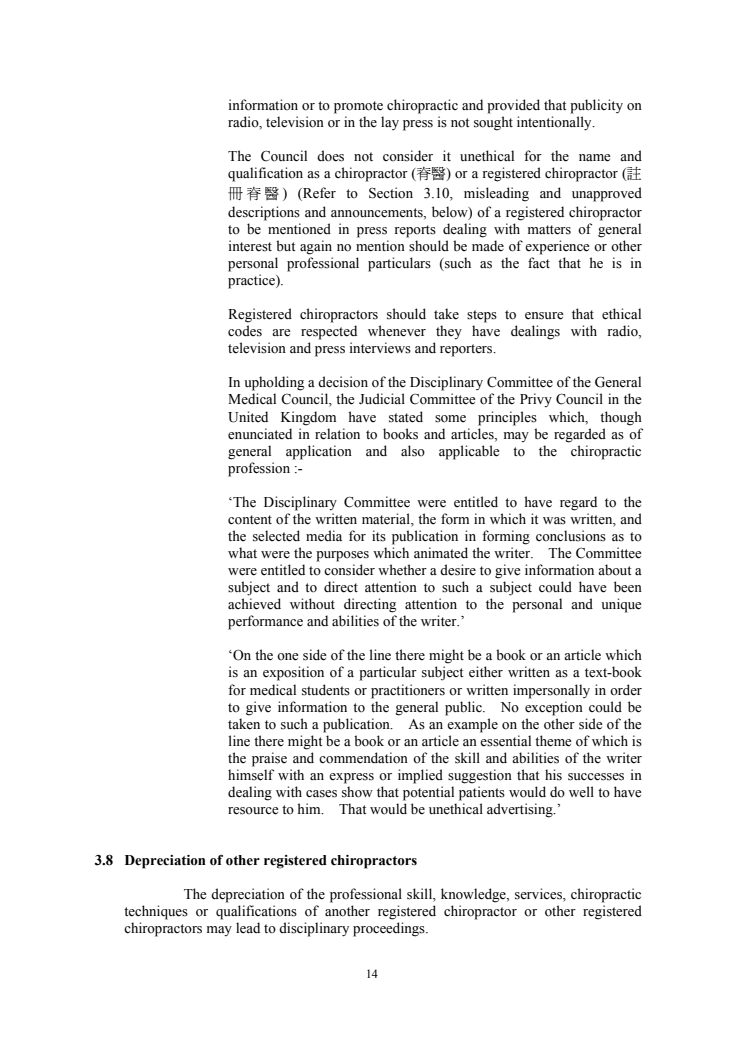 Image resolution: width=736 pixels, height=1044 pixels. I want to click on proceedings, so click(390, 929).
